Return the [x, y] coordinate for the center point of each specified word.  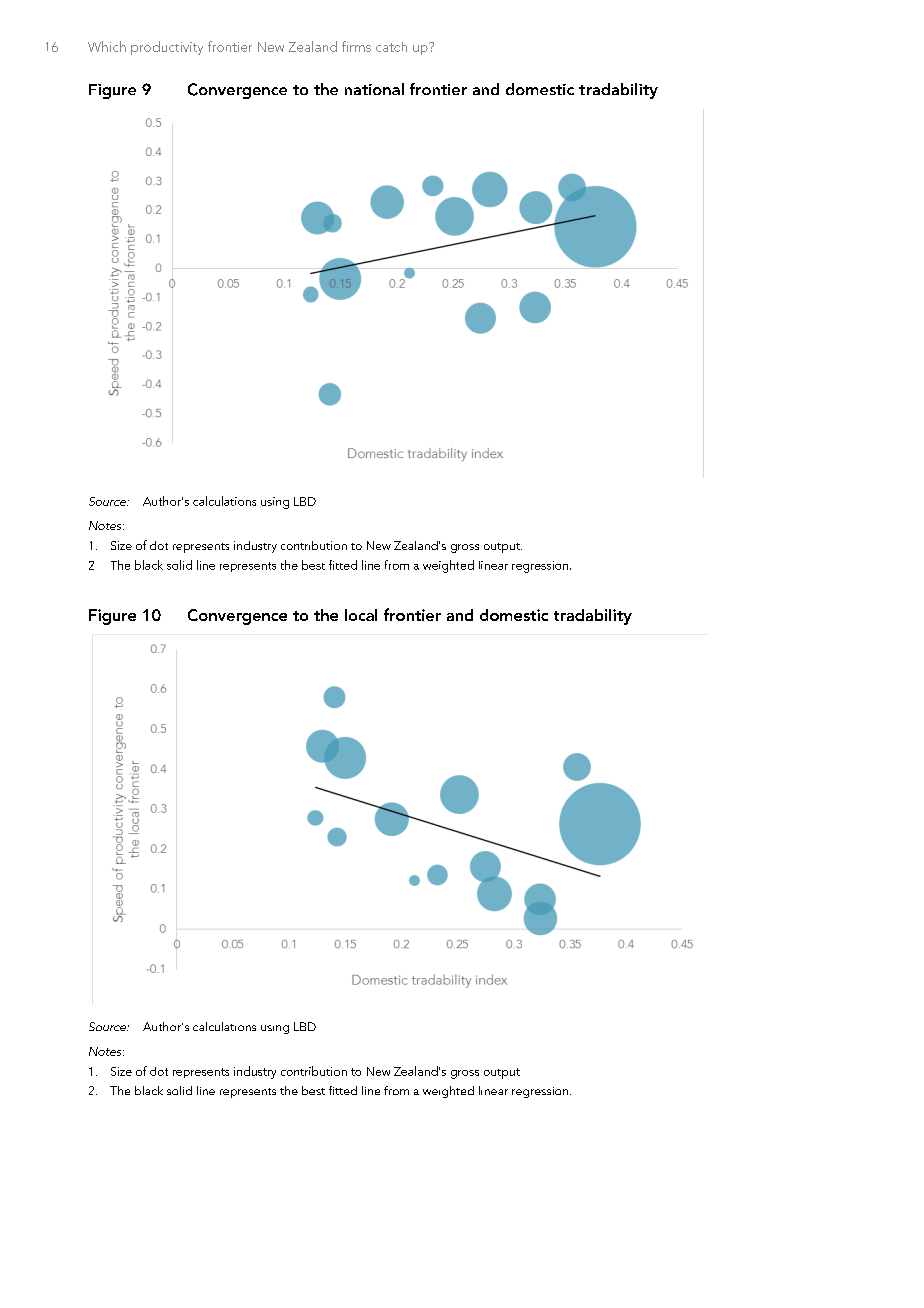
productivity [167, 48]
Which [107, 46]
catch [391, 47]
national [374, 89]
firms [356, 46]
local [361, 615]
